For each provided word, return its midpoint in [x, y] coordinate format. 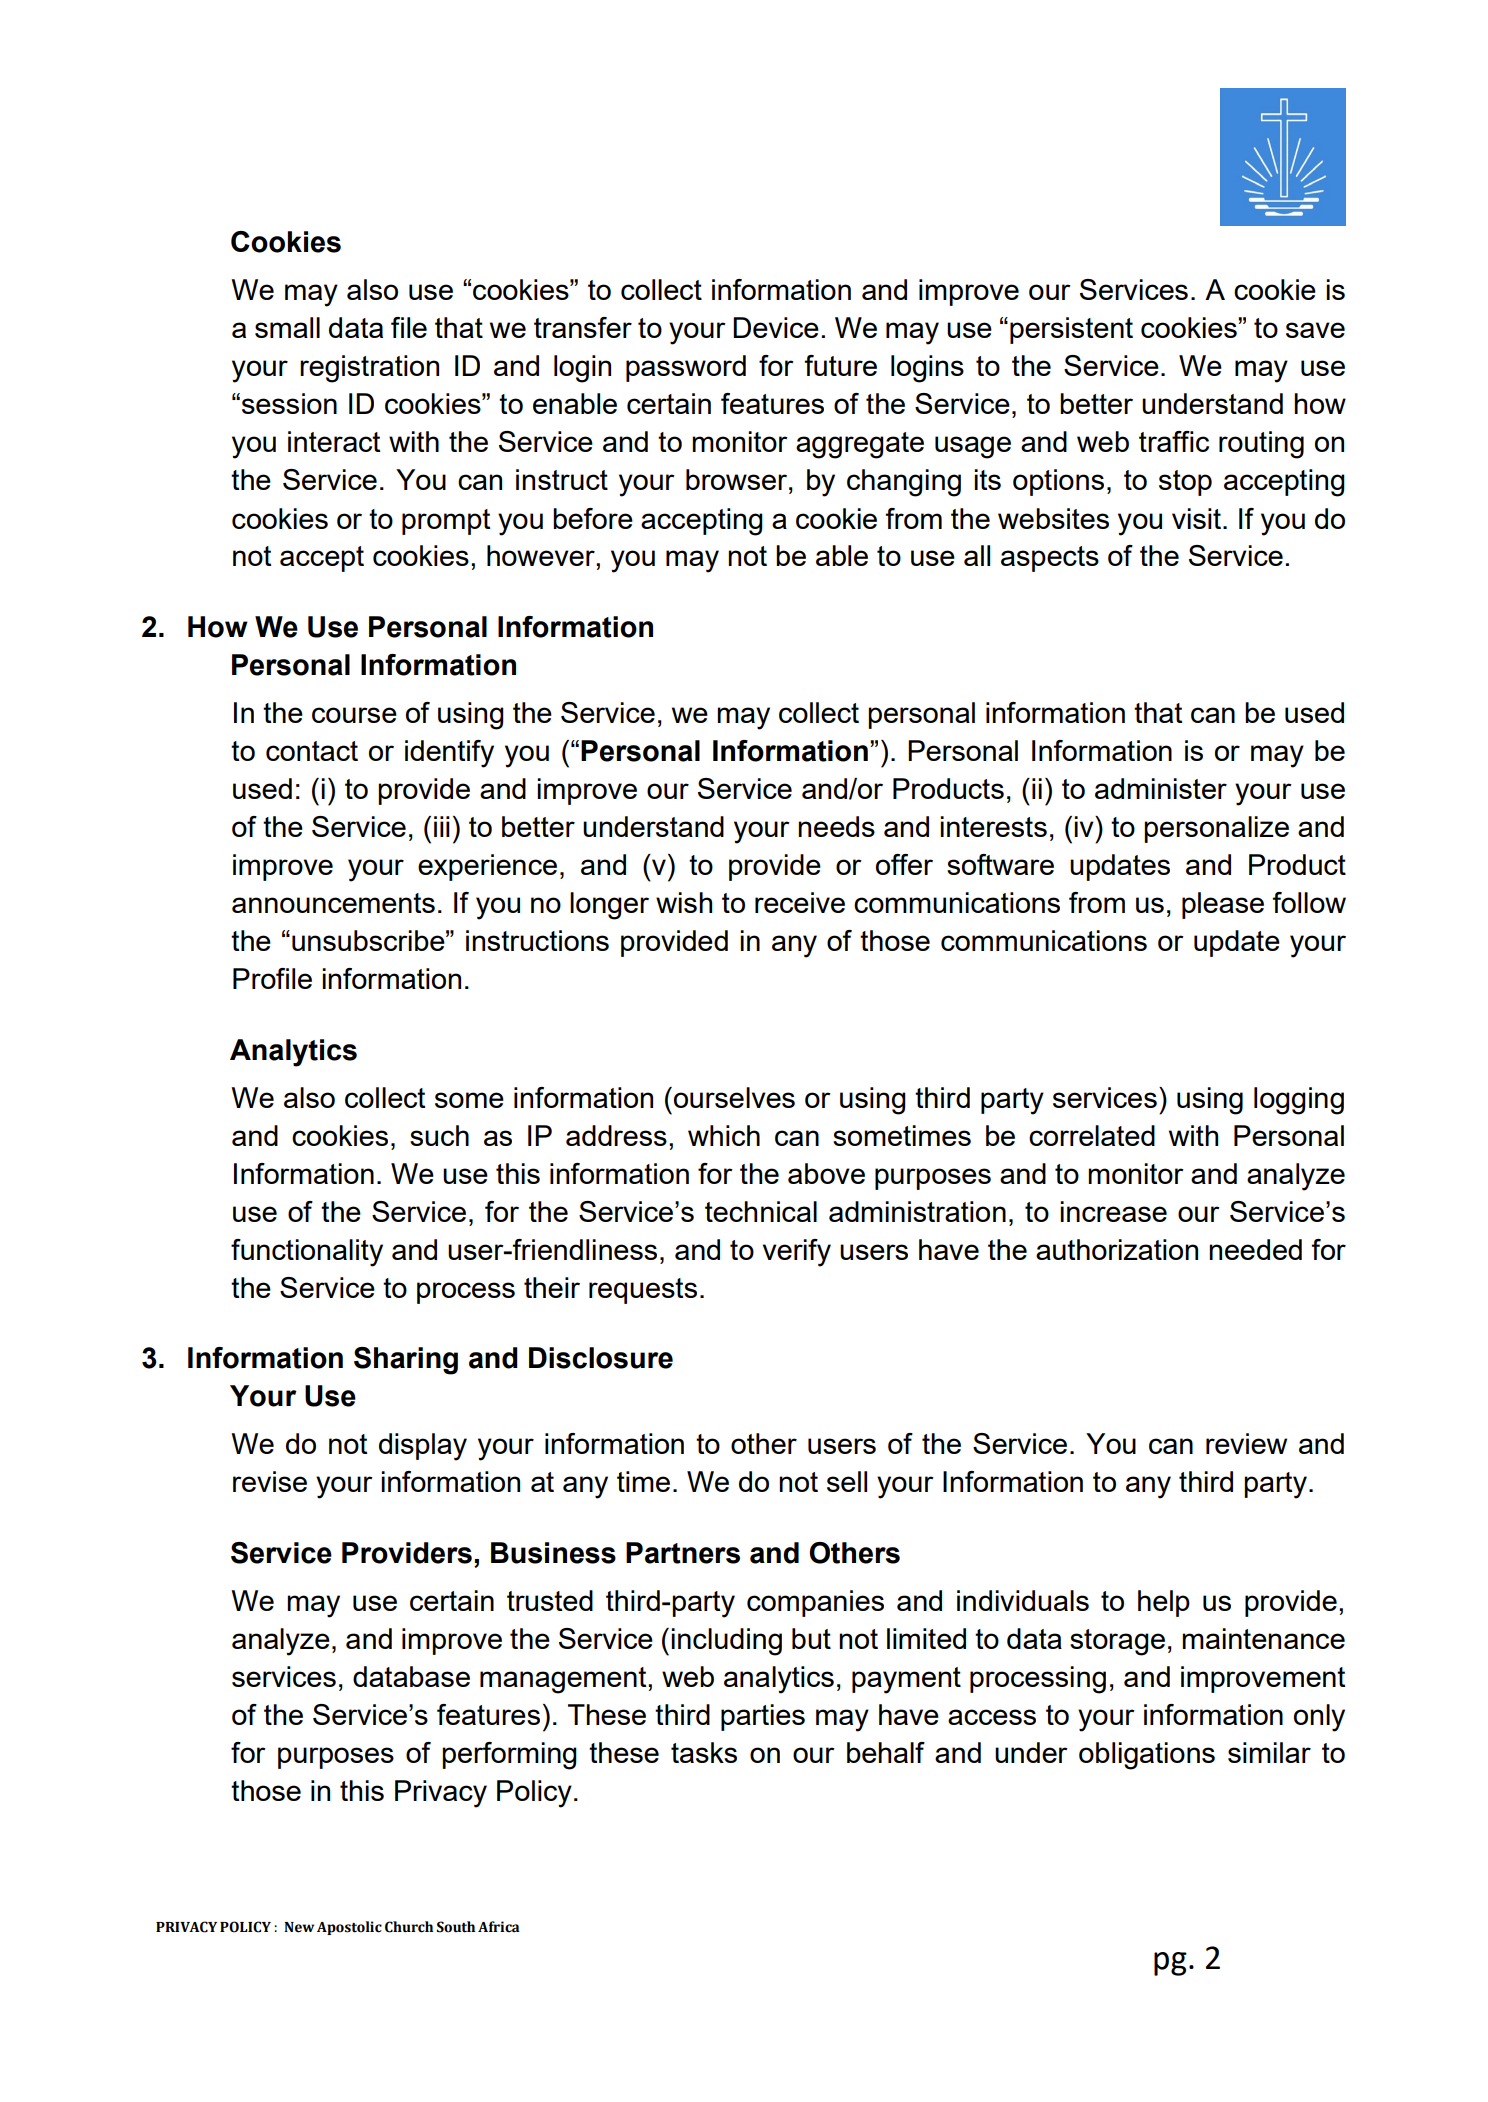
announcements [333, 903]
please [1223, 905]
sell [847, 1481]
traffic [1174, 441]
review [1246, 1443]
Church [409, 1927]
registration [369, 369]
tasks [704, 1752]
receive [800, 902]
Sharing [406, 1361]
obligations [1147, 1756]
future [841, 365]
